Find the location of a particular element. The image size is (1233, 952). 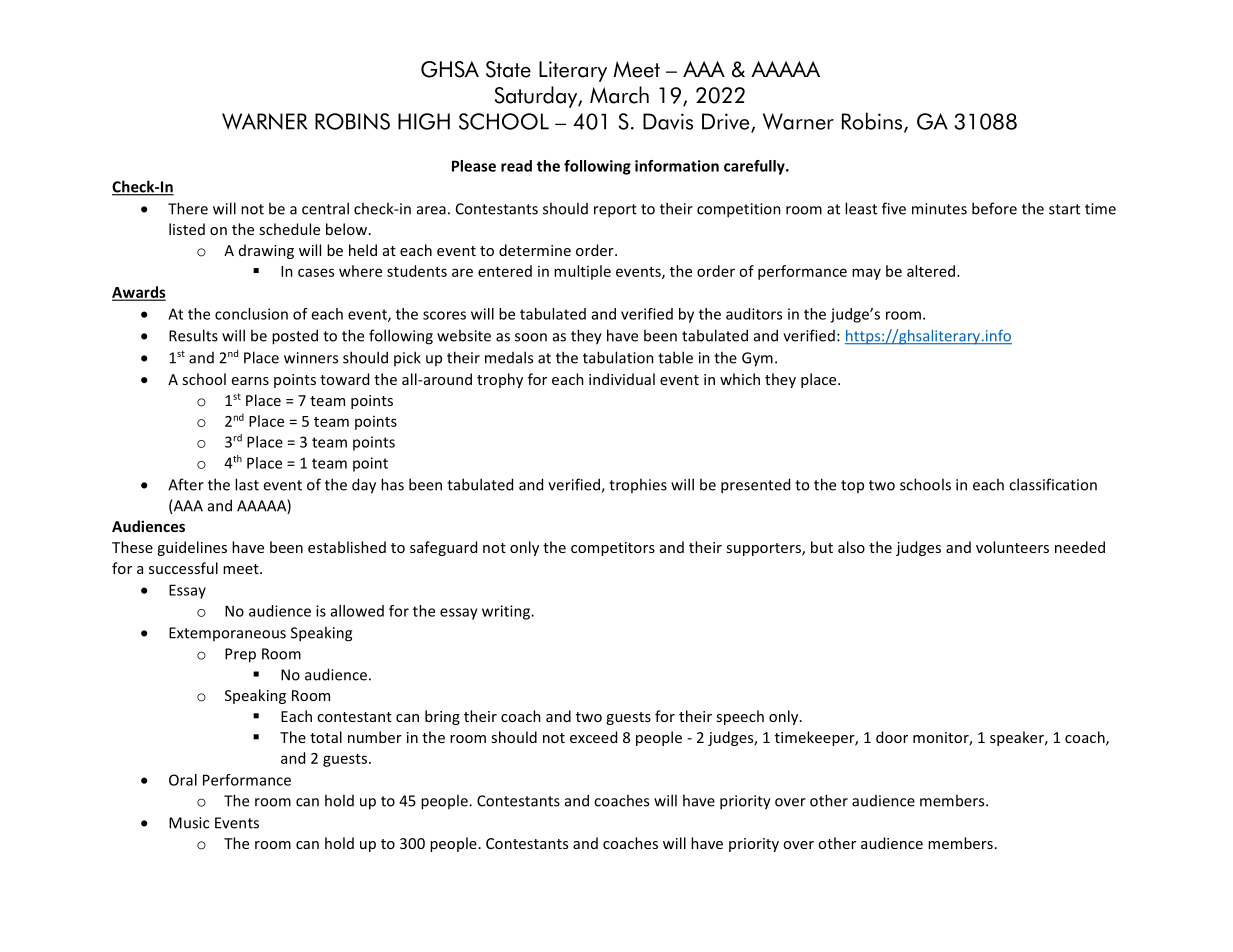

individual is located at coordinates (622, 379).
